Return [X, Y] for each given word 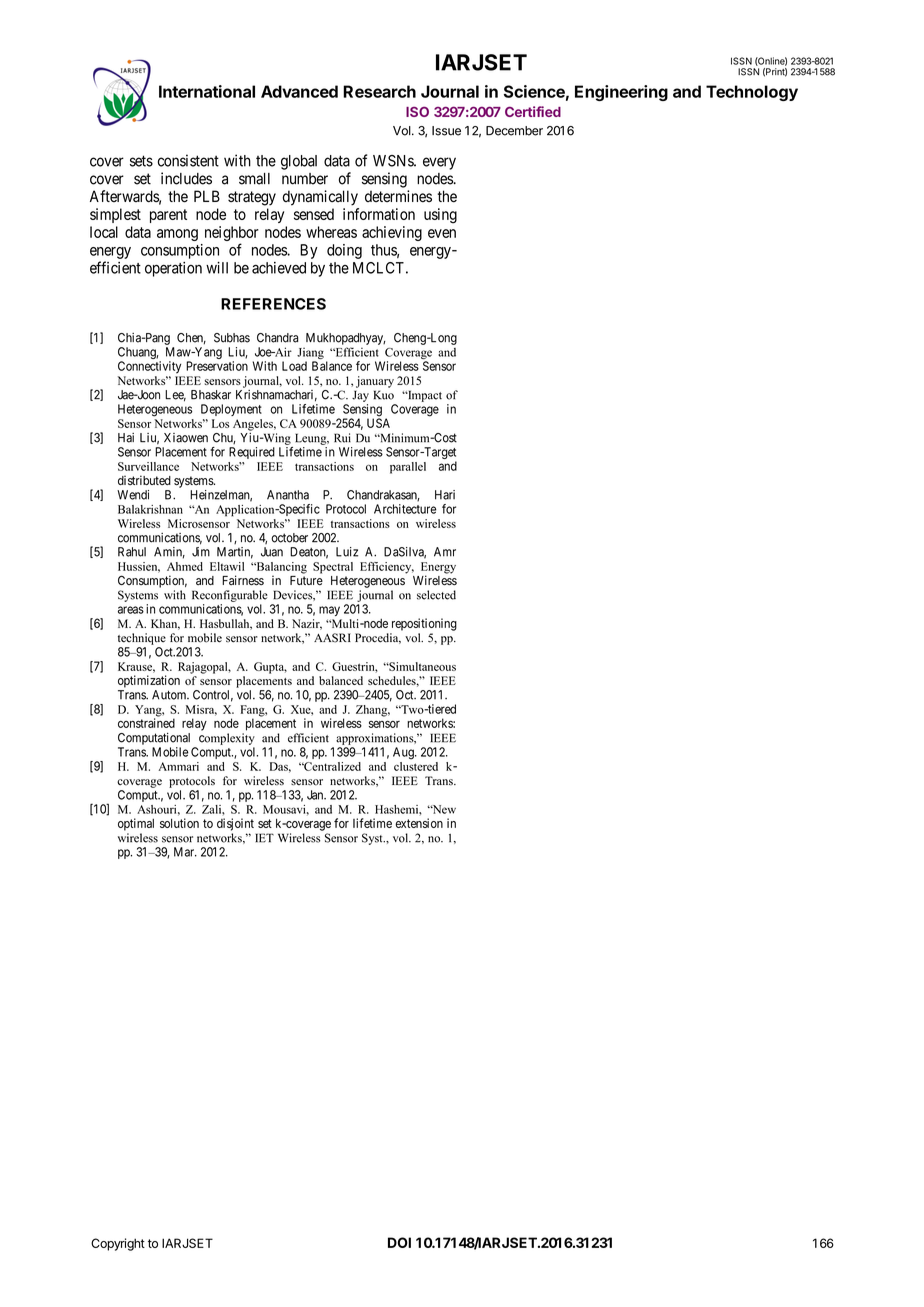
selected [436, 595]
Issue [446, 131]
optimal [136, 824]
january [375, 382]
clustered [416, 765]
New [443, 809]
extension [419, 823]
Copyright [118, 1244]
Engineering [621, 93]
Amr [445, 552]
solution [179, 823]
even [442, 233]
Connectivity [149, 367]
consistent [188, 160]
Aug [404, 753]
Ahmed [185, 566]
